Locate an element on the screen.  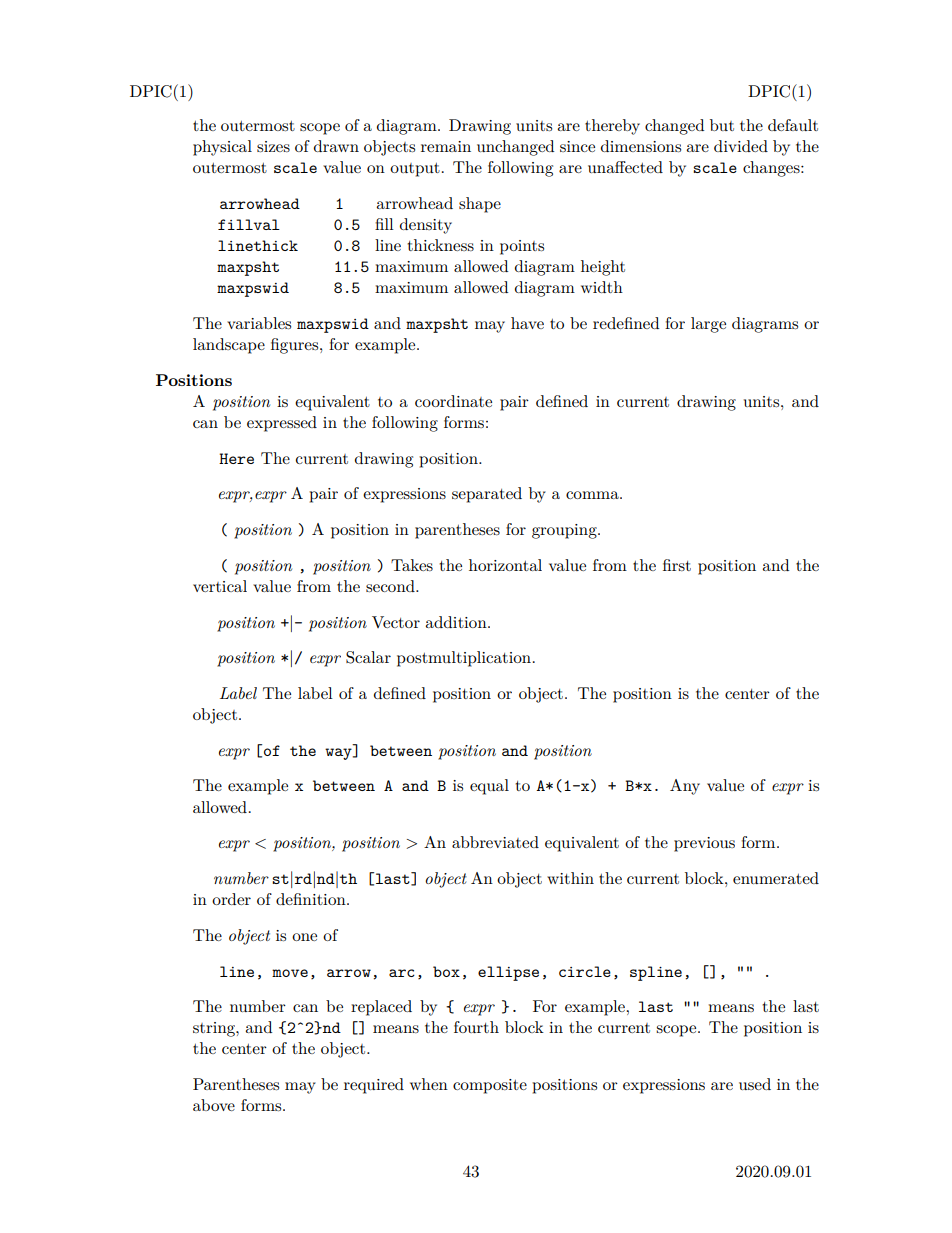
enumerated is located at coordinates (776, 878).
